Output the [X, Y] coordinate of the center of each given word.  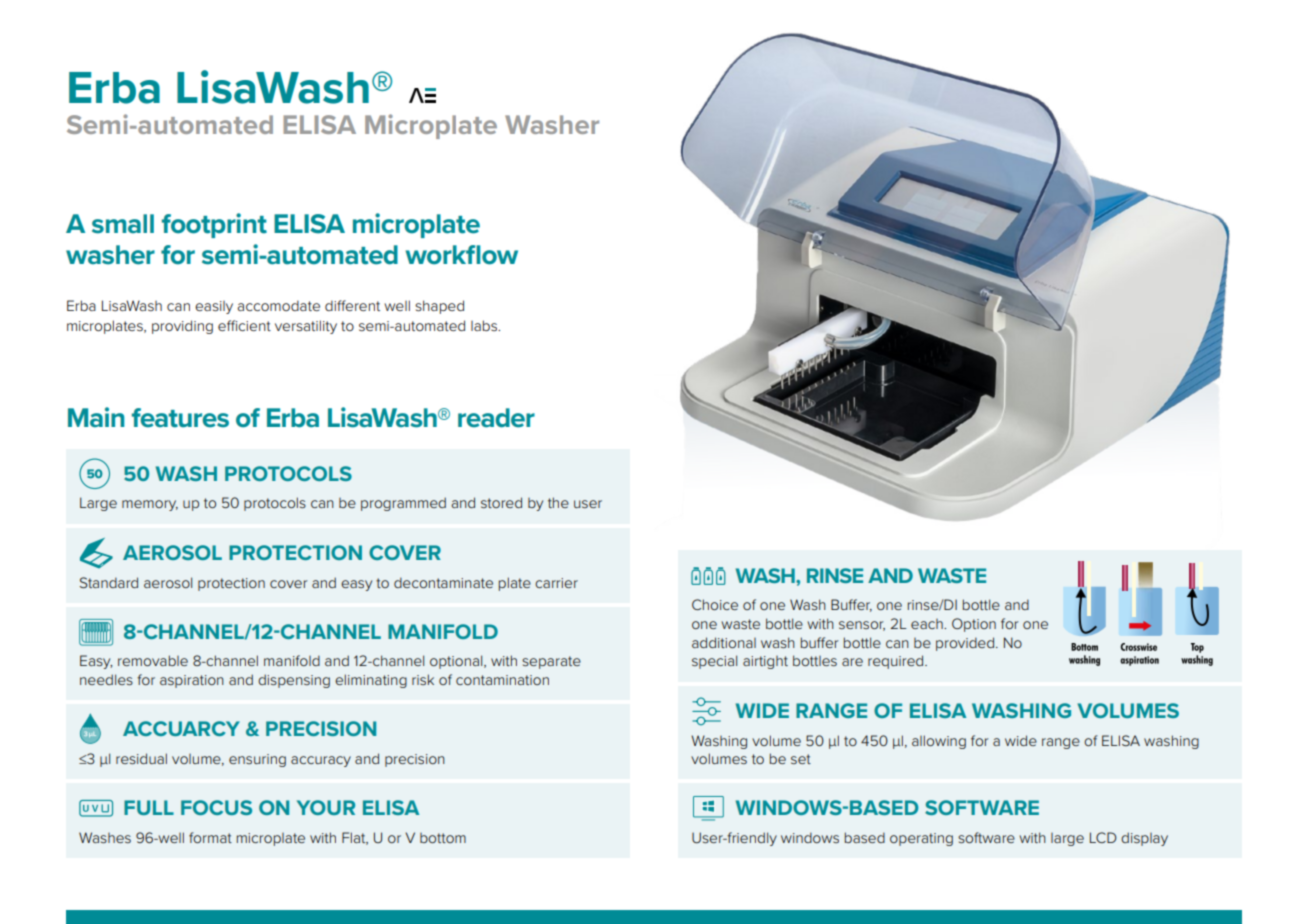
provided [965, 644]
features [180, 418]
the [558, 502]
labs [485, 325]
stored [501, 502]
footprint [214, 225]
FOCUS [216, 807]
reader [496, 418]
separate [551, 662]
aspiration [192, 681]
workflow [461, 255]
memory [150, 505]
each [928, 624]
